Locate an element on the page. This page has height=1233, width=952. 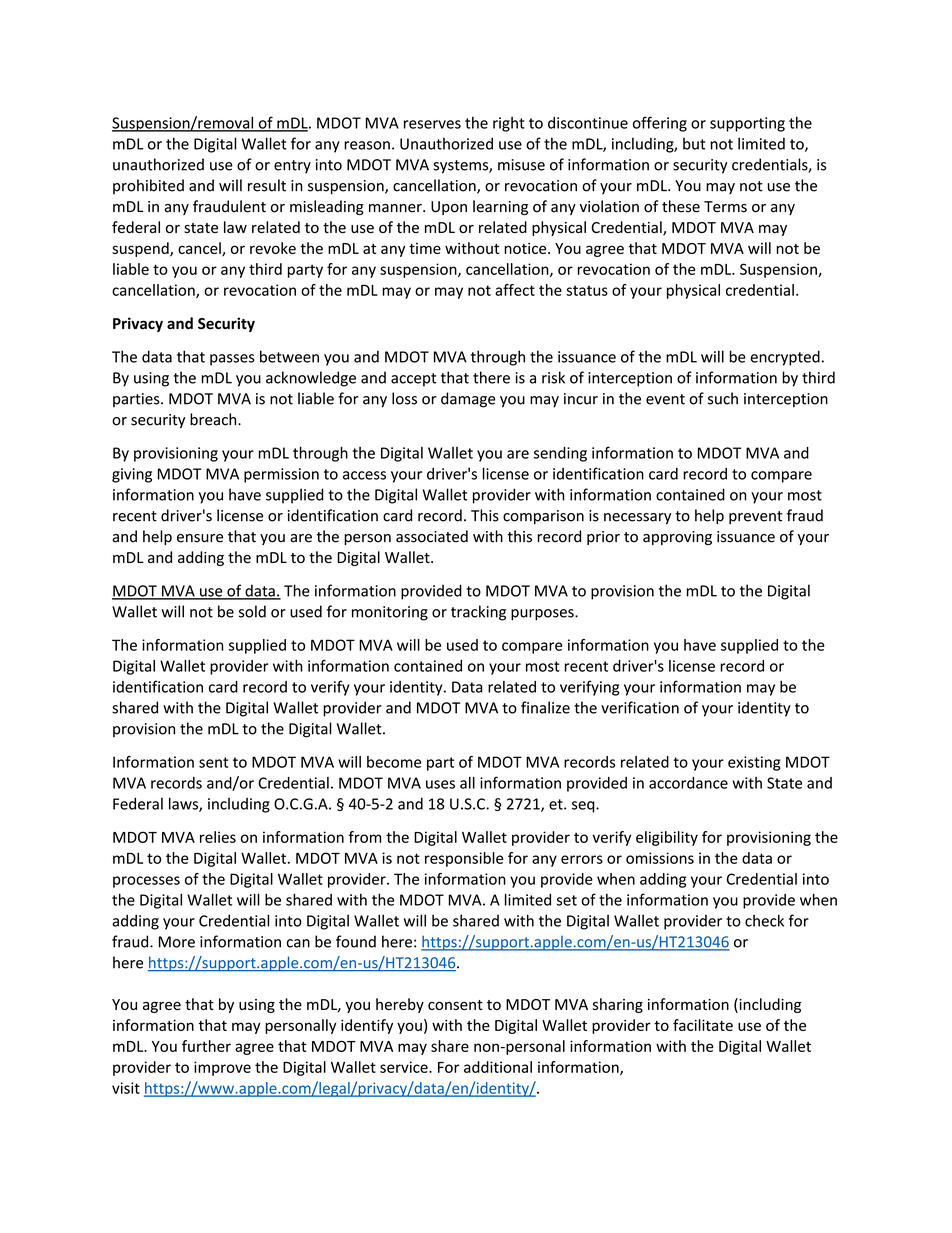
prohibited is located at coordinates (148, 186).
